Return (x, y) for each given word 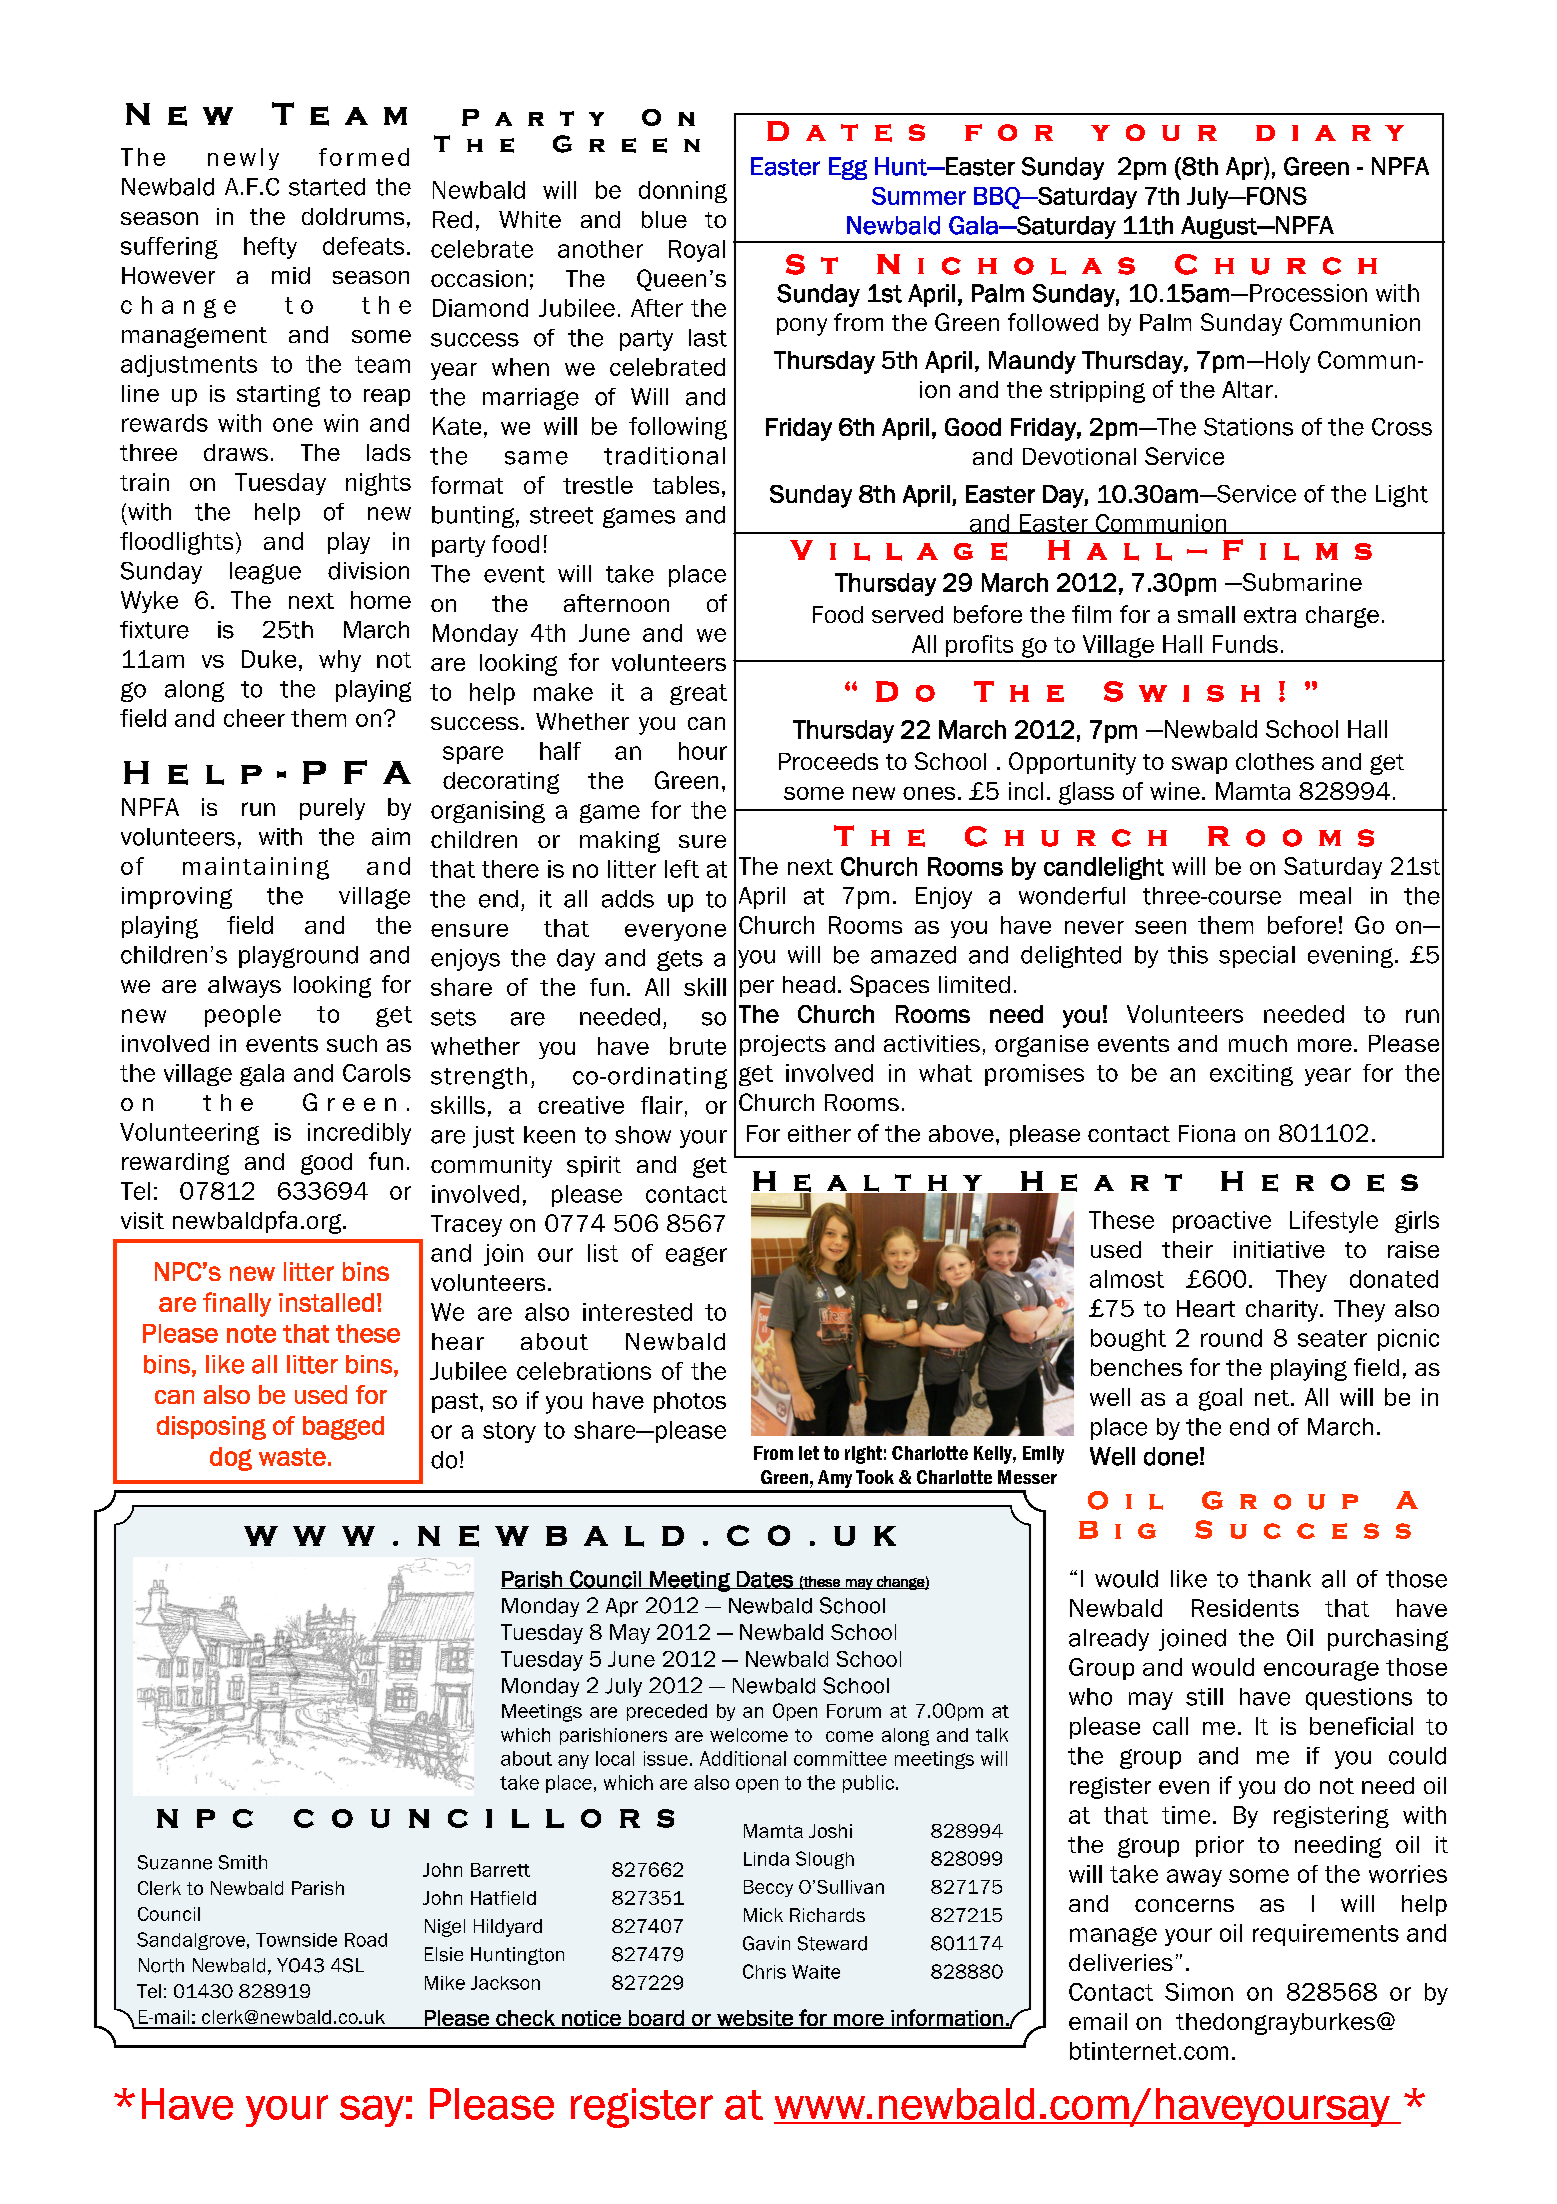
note (251, 1334)
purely (332, 809)
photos (690, 1402)
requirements (1326, 1935)
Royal (697, 251)
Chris (764, 1971)
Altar (1247, 389)
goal (1220, 1399)
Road (366, 1940)
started (327, 187)
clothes (1275, 761)
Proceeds (828, 761)
